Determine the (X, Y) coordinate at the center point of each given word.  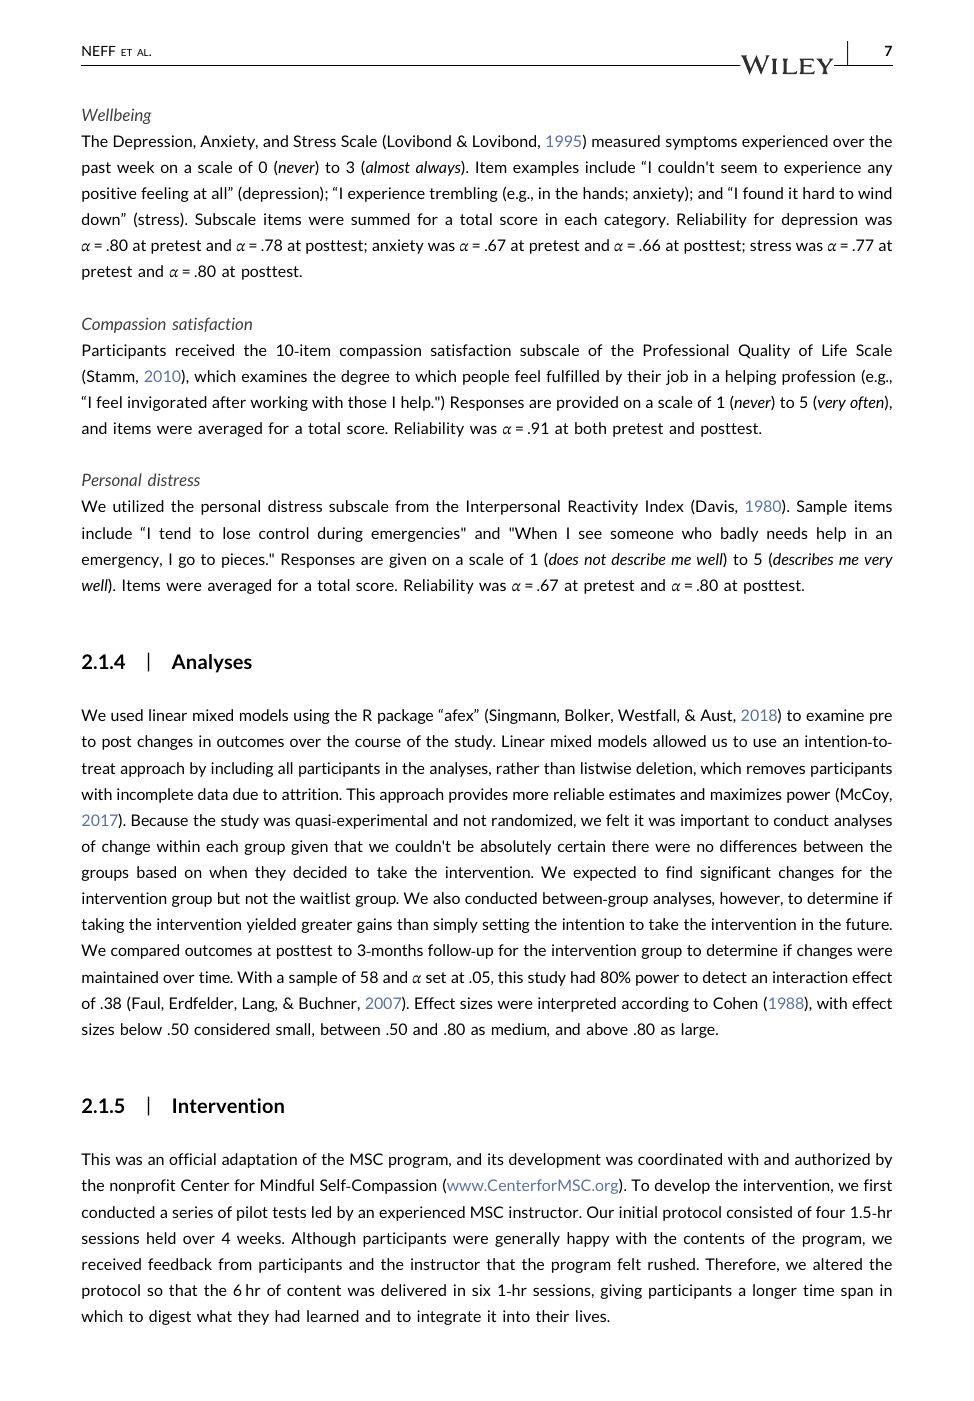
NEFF (99, 51)
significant (735, 873)
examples (546, 168)
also (446, 898)
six (481, 1290)
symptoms (701, 143)
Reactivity (603, 507)
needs (787, 533)
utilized (138, 506)
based (156, 872)
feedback (180, 1264)
